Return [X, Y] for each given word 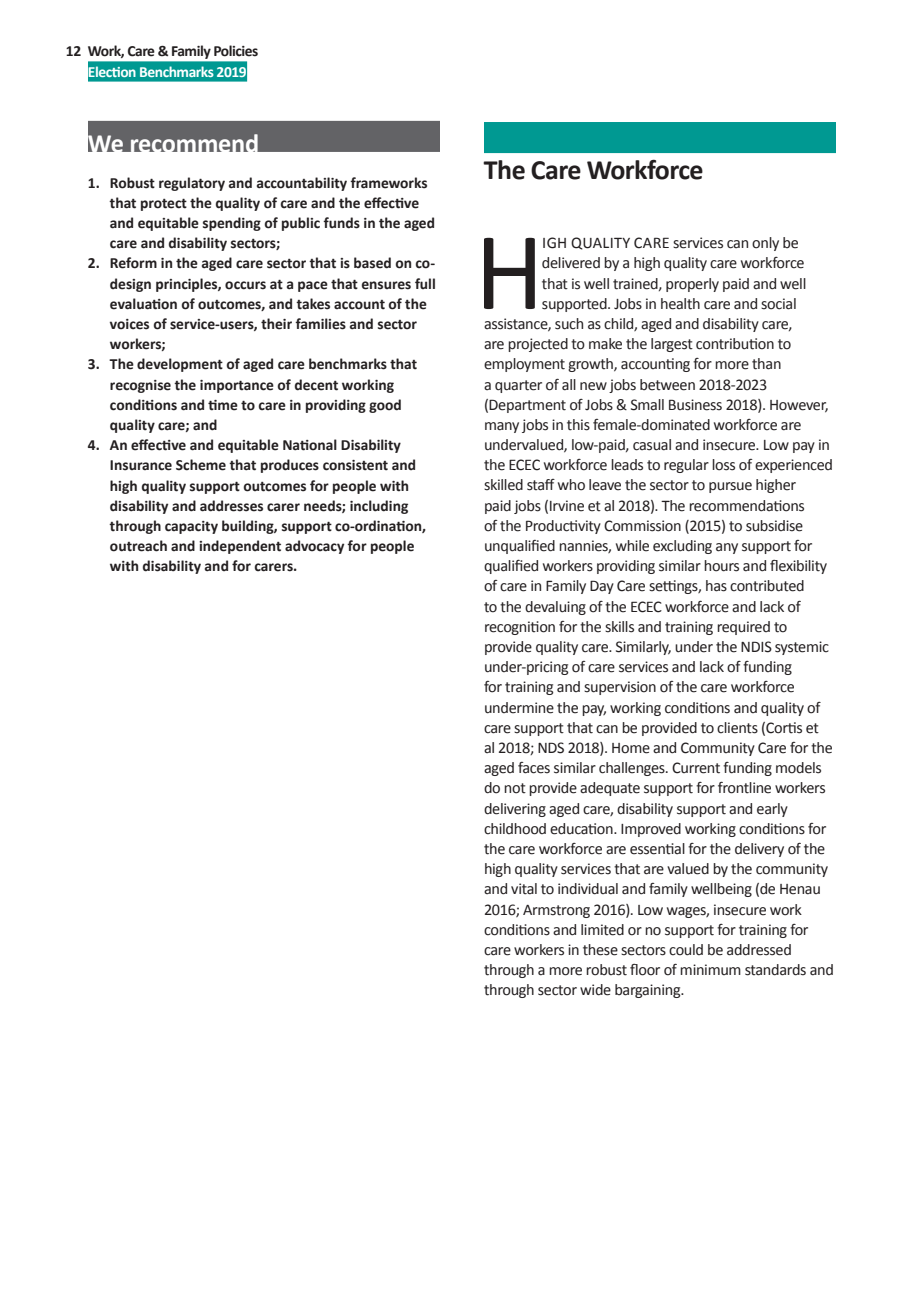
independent [240, 547]
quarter [518, 386]
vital [524, 889]
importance [237, 386]
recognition [520, 628]
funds [341, 223]
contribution [735, 344]
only [765, 244]
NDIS [756, 647]
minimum [710, 969]
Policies [236, 51]
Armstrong [556, 911]
